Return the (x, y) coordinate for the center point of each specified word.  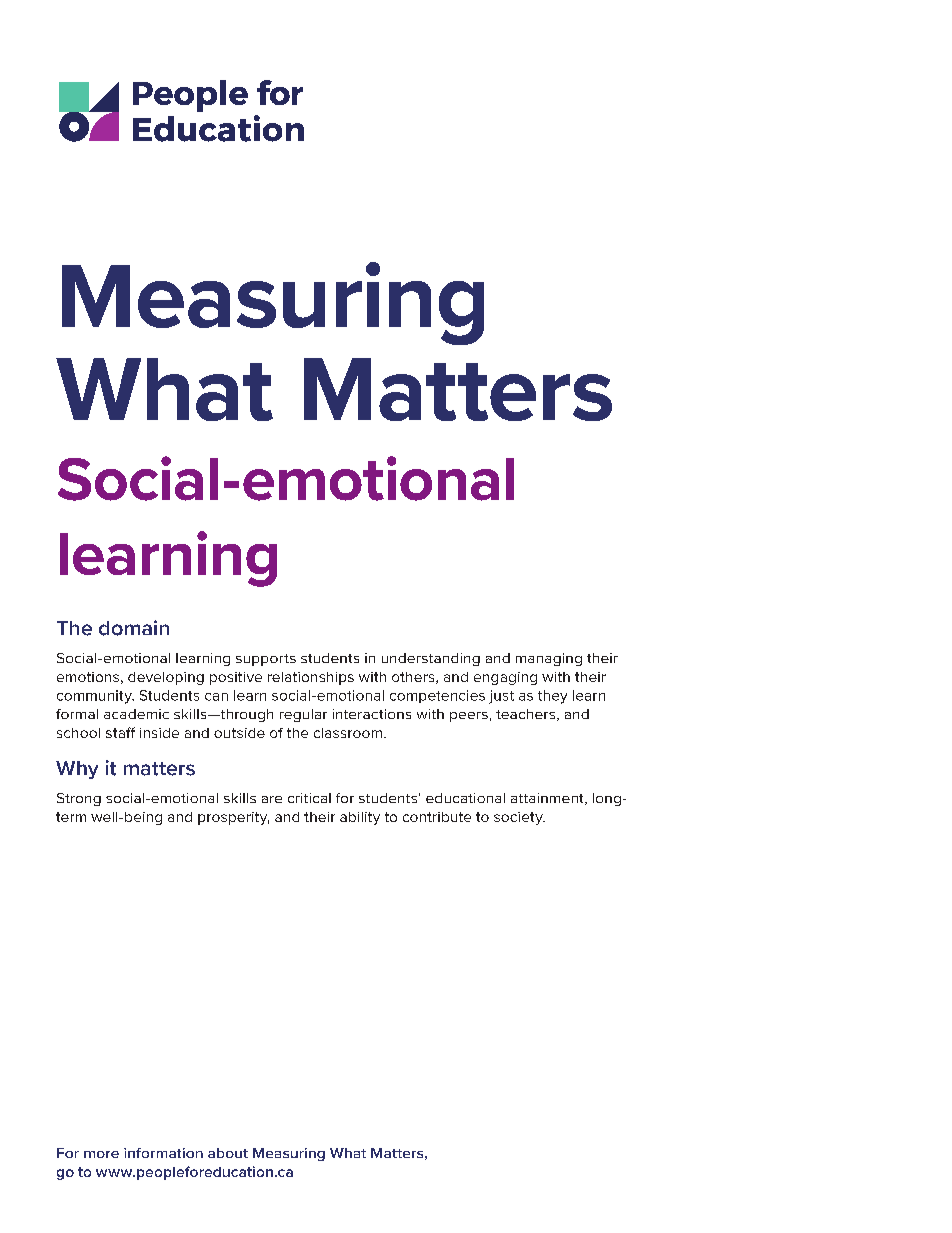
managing (549, 659)
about (228, 1153)
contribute (437, 817)
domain (134, 628)
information (163, 1153)
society (519, 818)
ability (360, 818)
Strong (79, 799)
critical (309, 798)
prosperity (233, 818)
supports (266, 660)
